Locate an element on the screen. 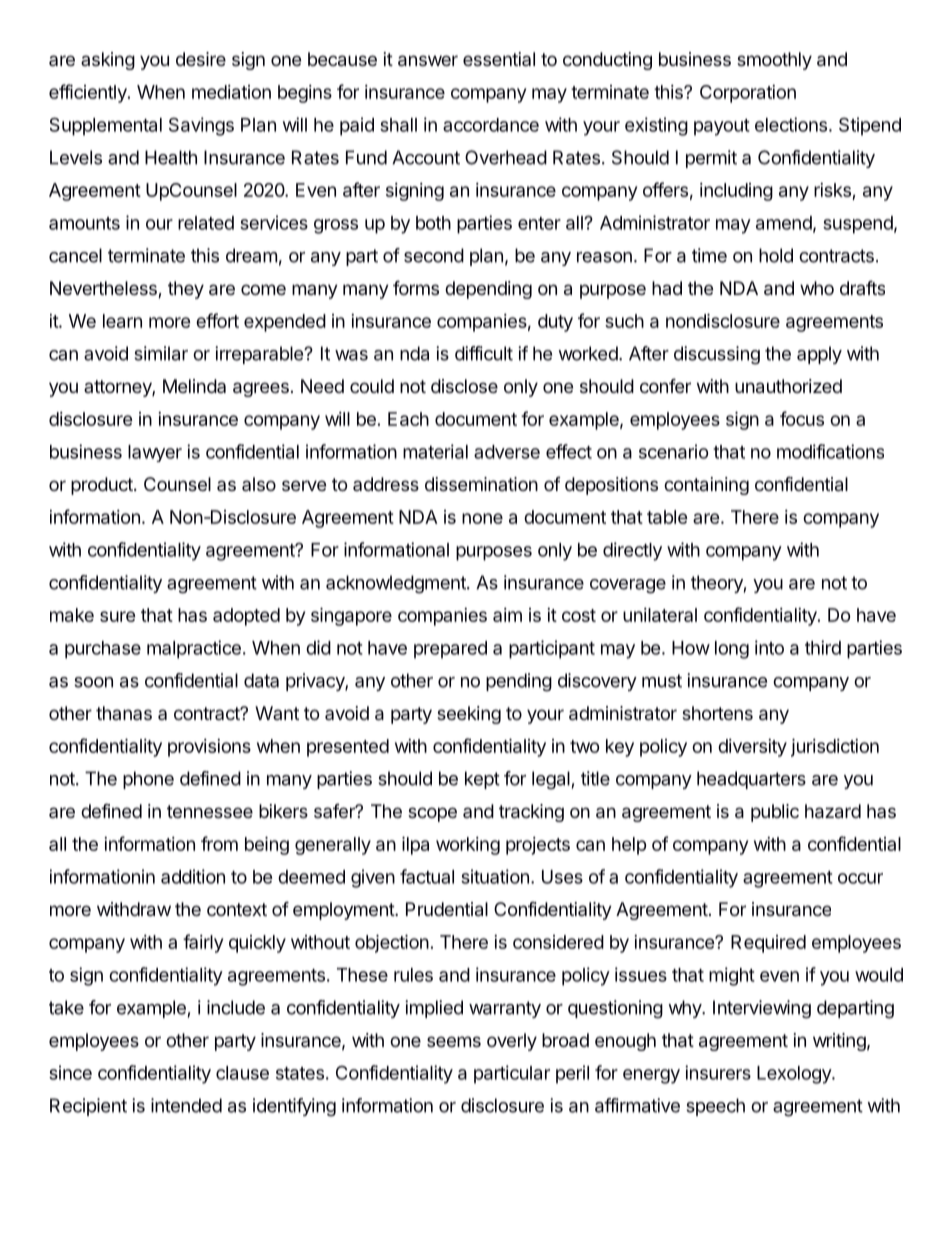 Image resolution: width=952 pixels, height=1233 pixels. writing is located at coordinates (839, 1042).
